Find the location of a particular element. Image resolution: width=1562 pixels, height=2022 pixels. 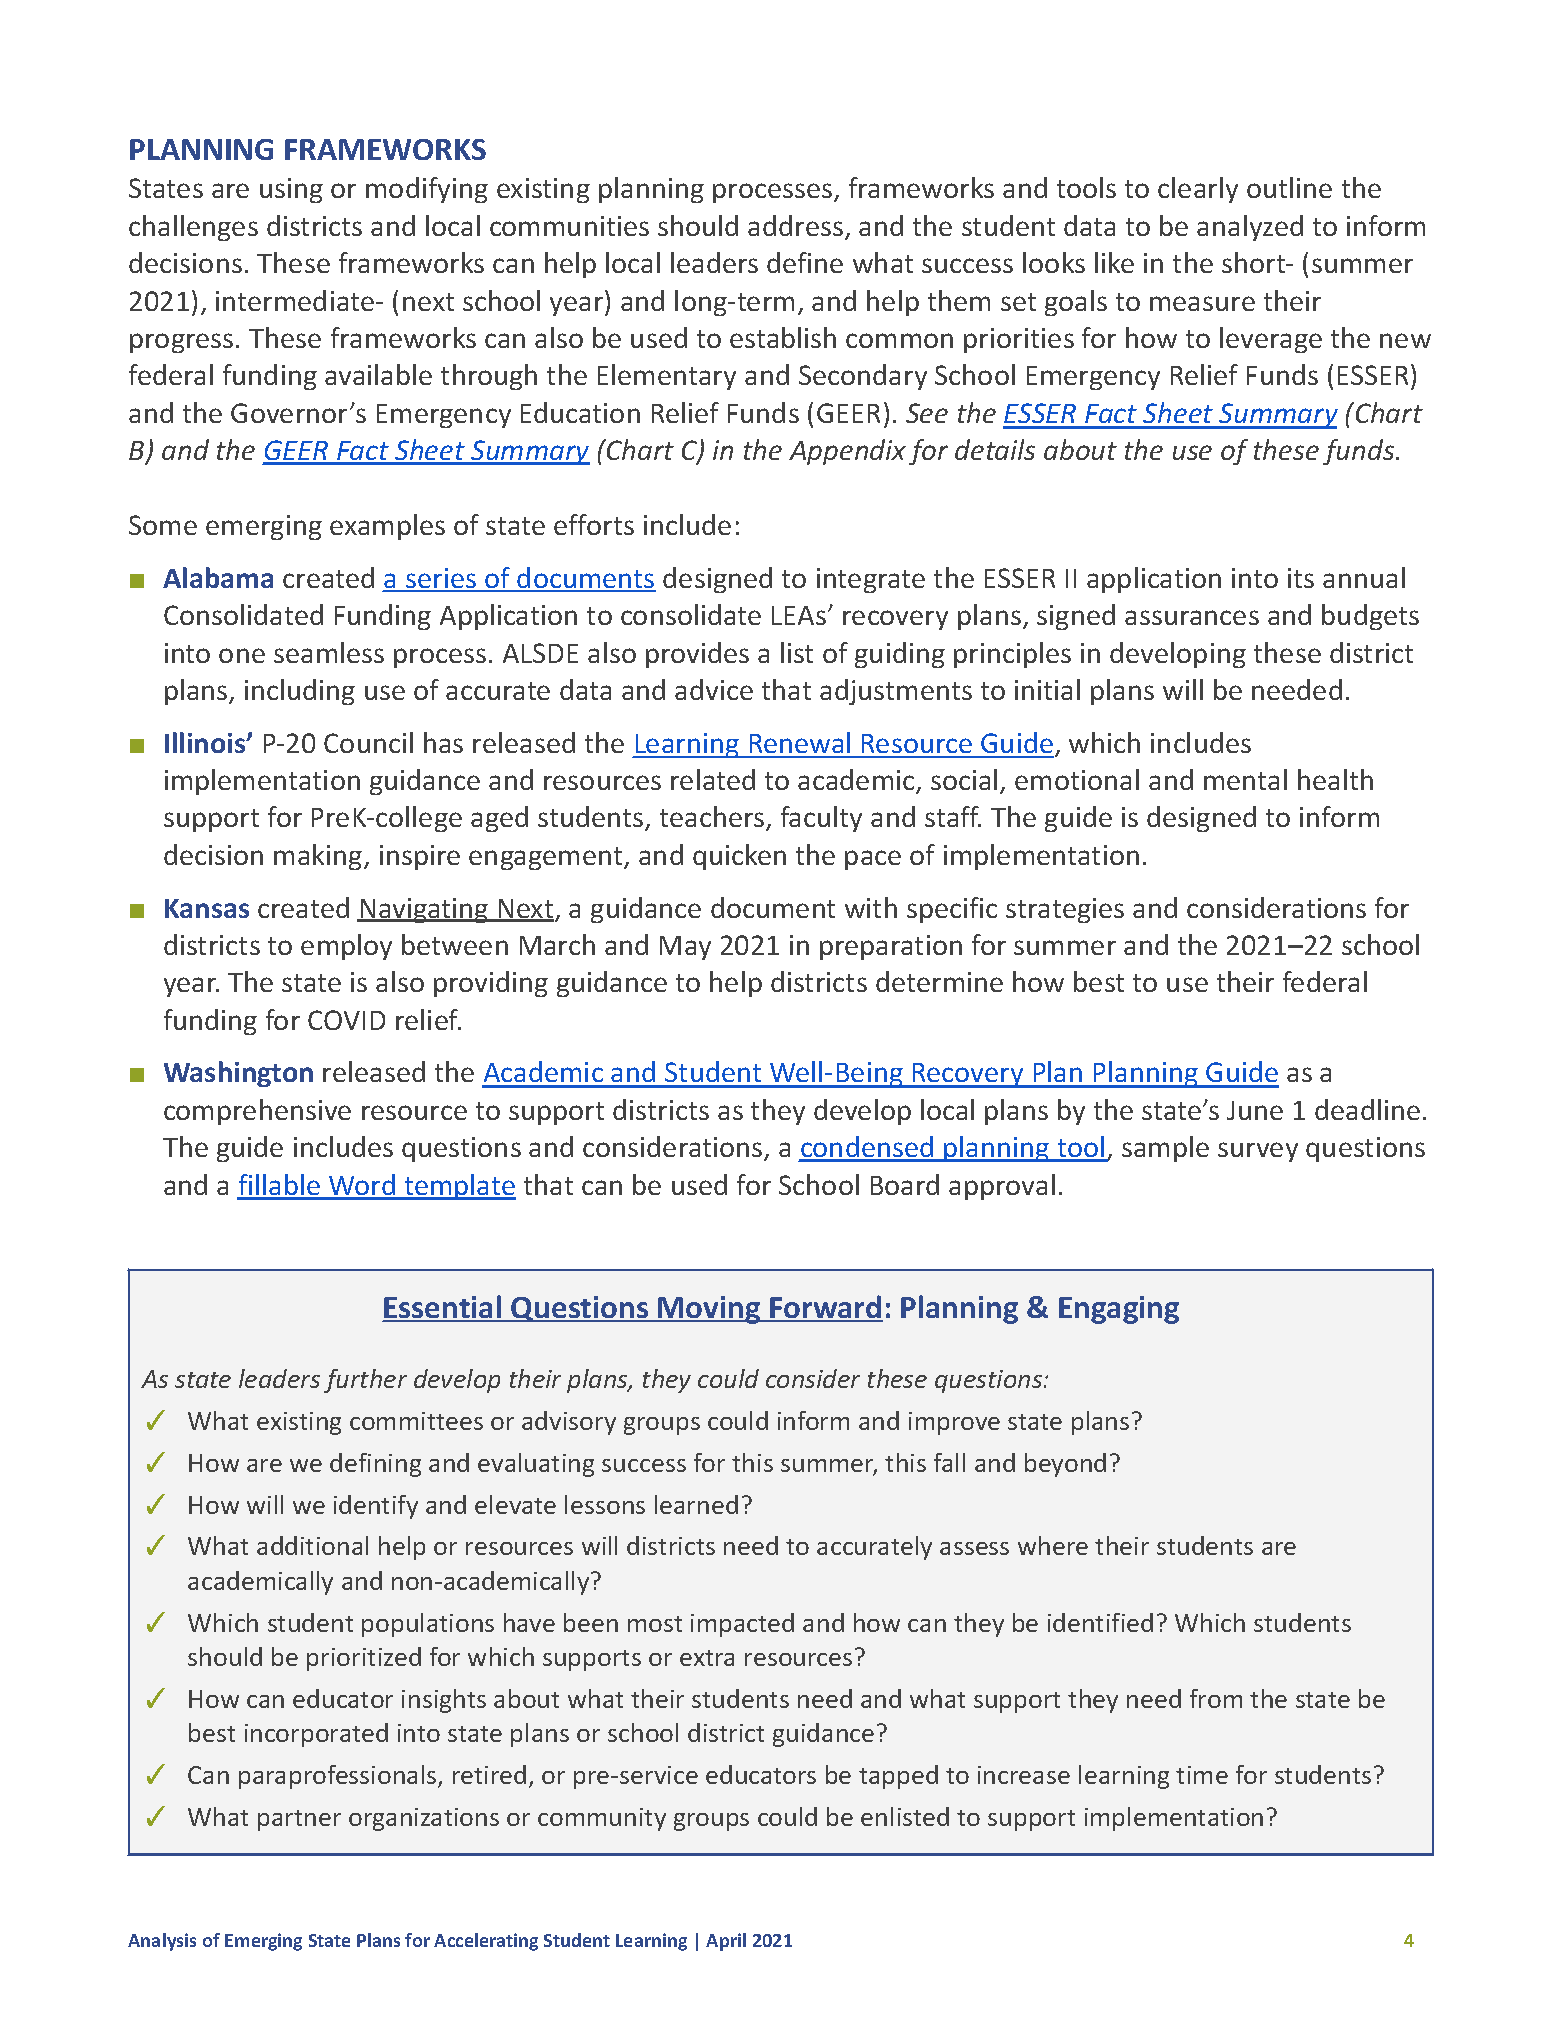

June is located at coordinates (1255, 1110).
